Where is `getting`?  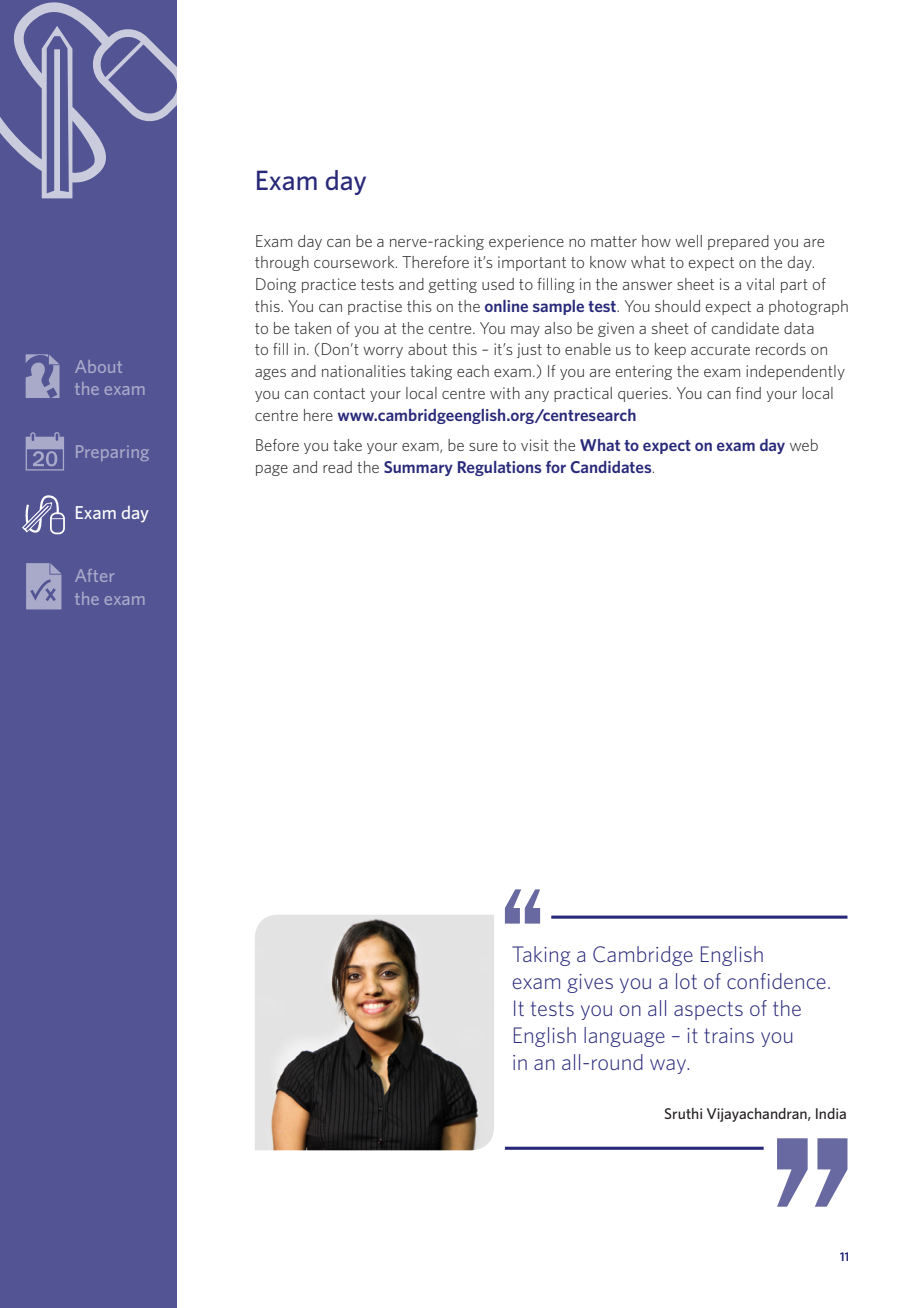 getting is located at coordinates (453, 285).
